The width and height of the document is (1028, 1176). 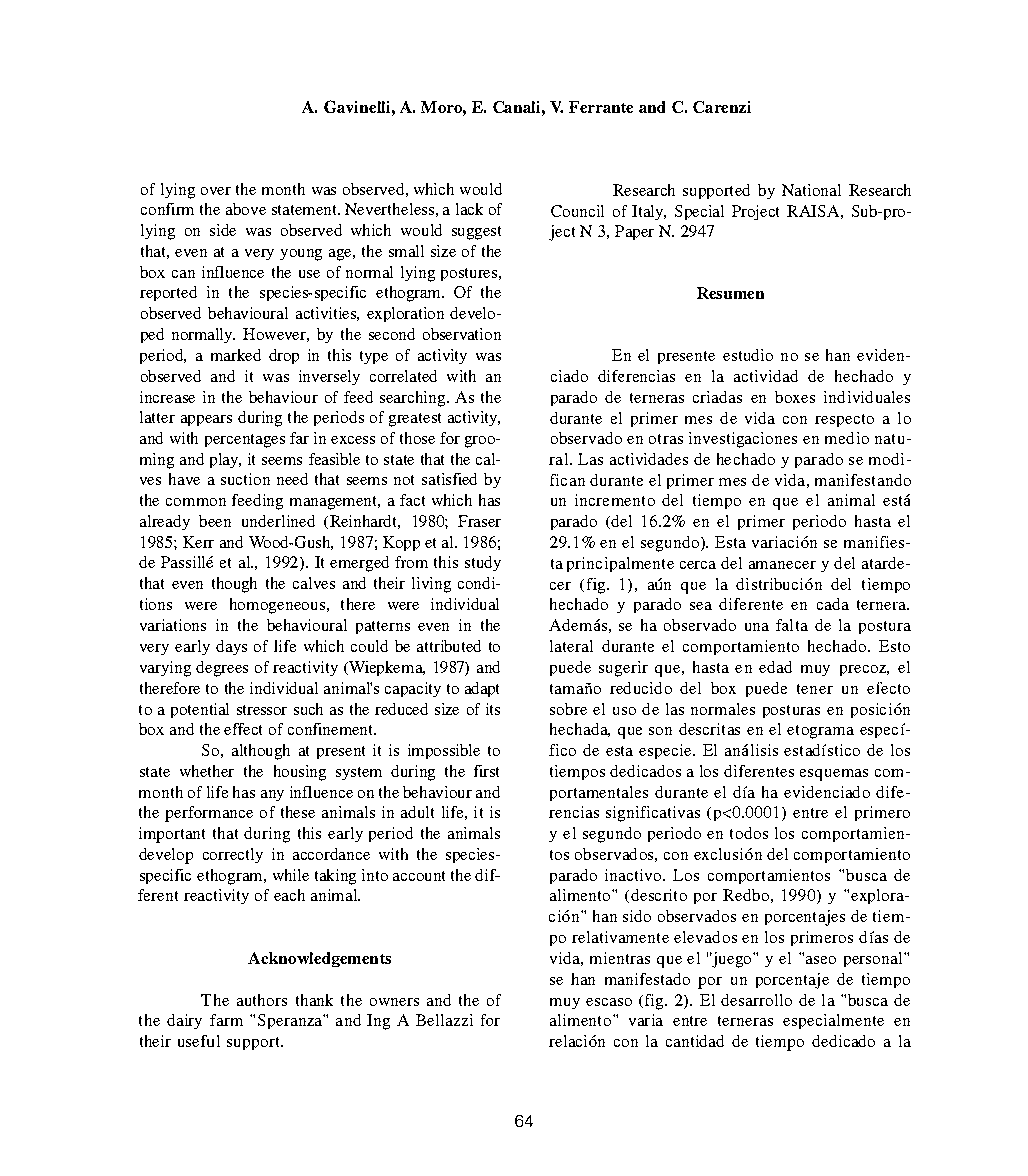 What do you see at coordinates (577, 211) in the document?
I see `Council` at bounding box center [577, 211].
